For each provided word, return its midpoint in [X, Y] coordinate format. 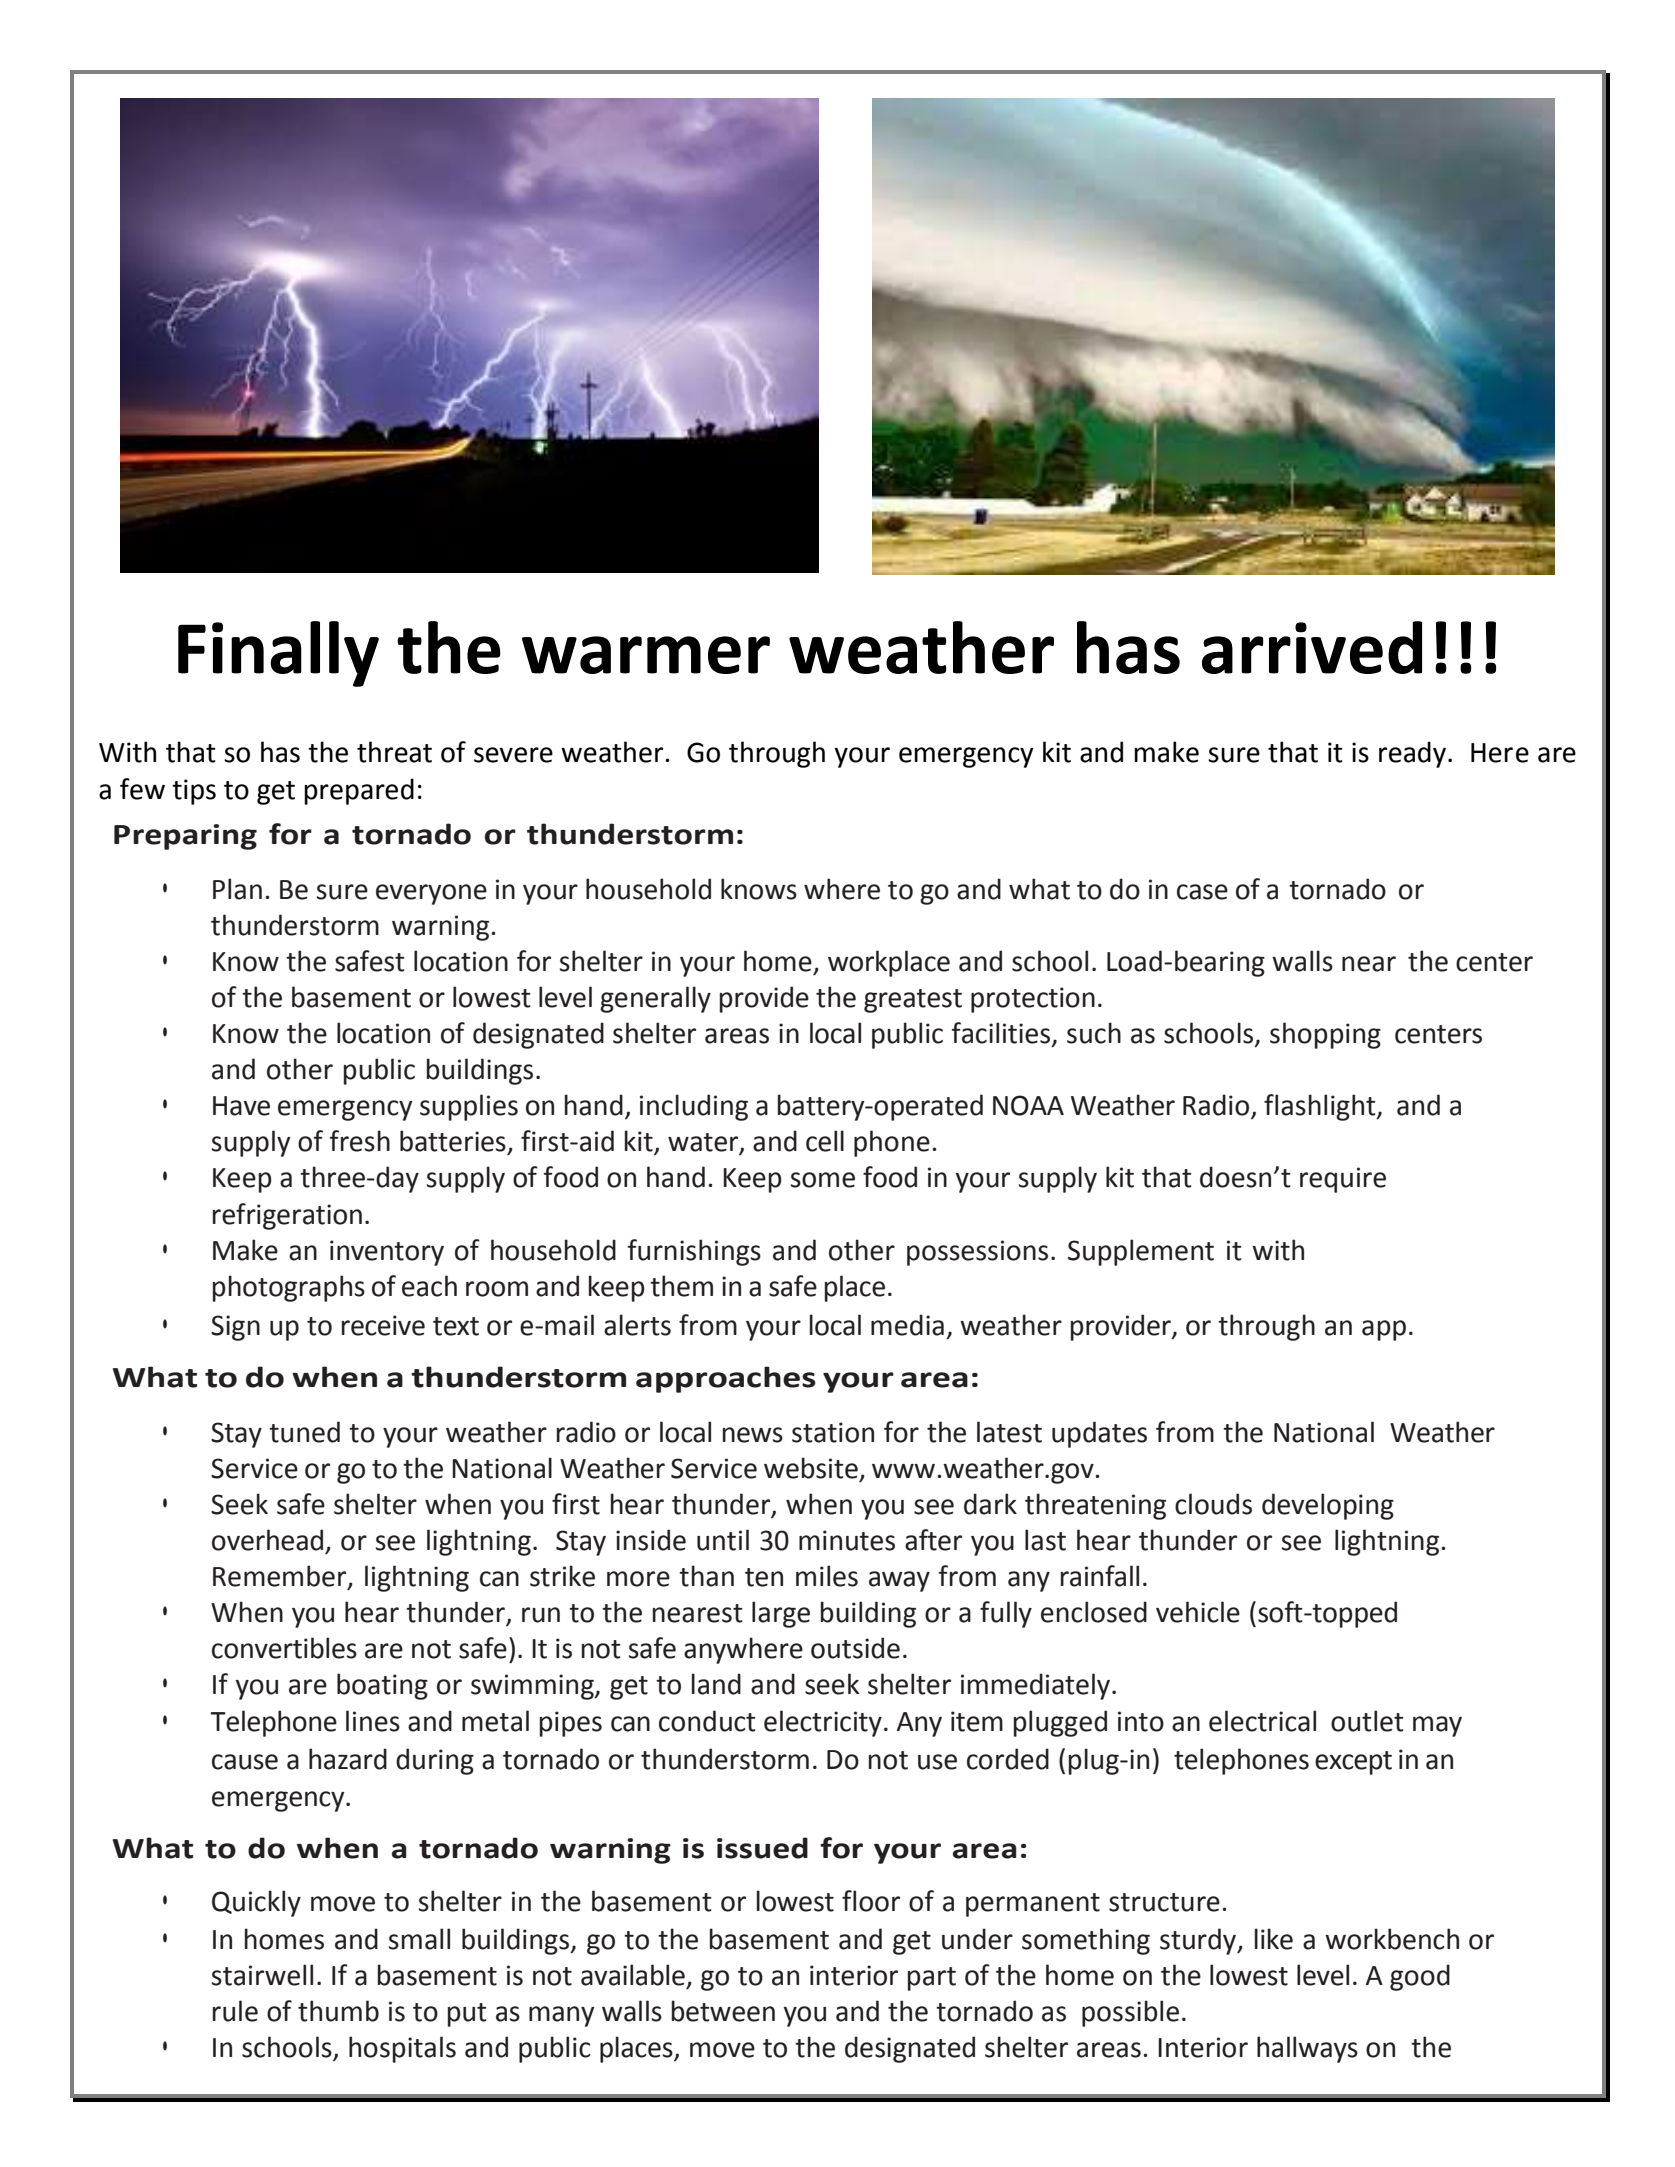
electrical [1262, 1721]
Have [241, 1106]
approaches [726, 1379]
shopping [1325, 1035]
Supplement [1141, 1252]
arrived [1312, 647]
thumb [338, 2011]
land [716, 1684]
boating [382, 1686]
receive [383, 1325]
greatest [913, 1001]
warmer [646, 655]
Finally [278, 654]
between [723, 2011]
